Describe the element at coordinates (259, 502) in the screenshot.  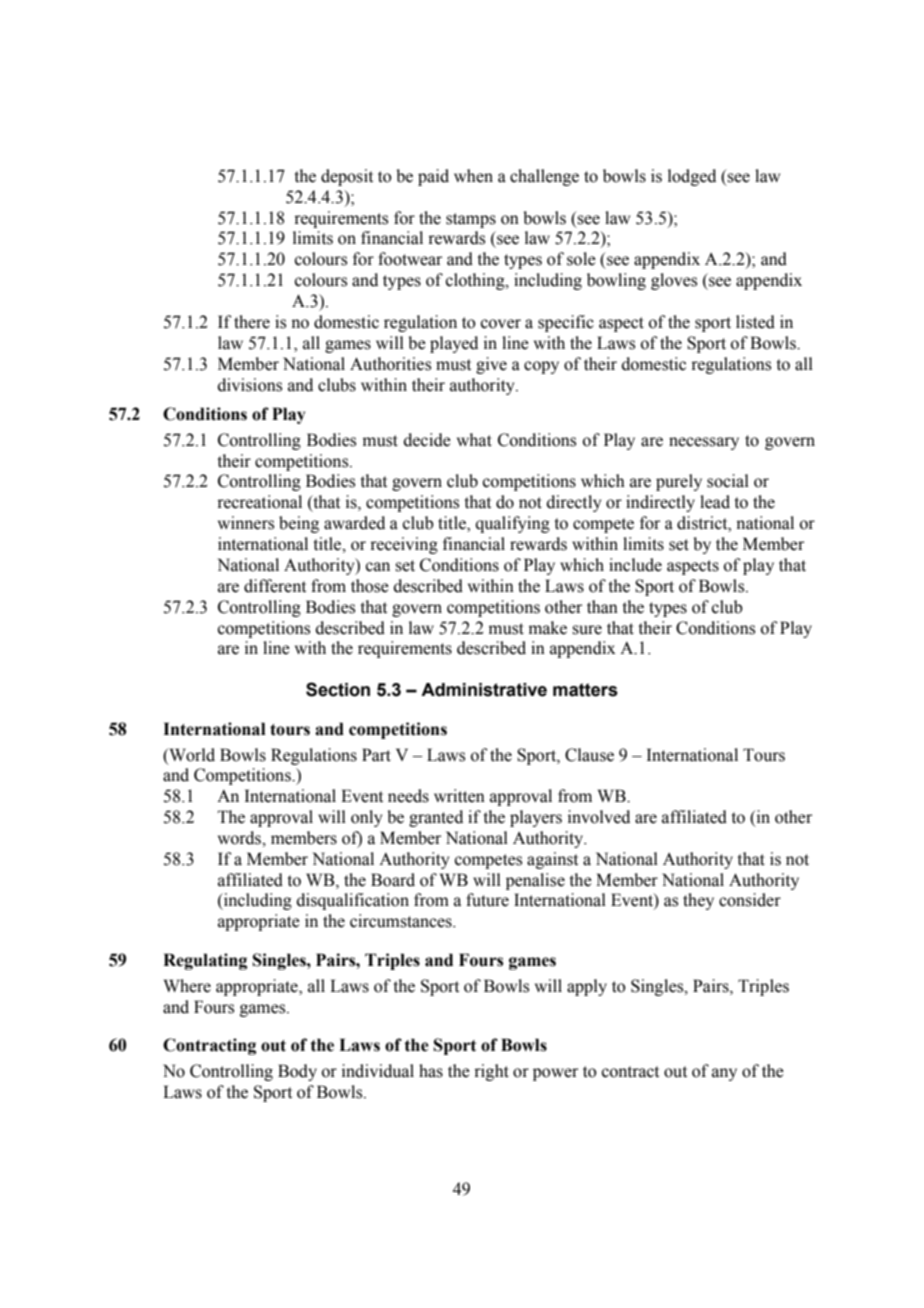
I see `recreational` at that location.
